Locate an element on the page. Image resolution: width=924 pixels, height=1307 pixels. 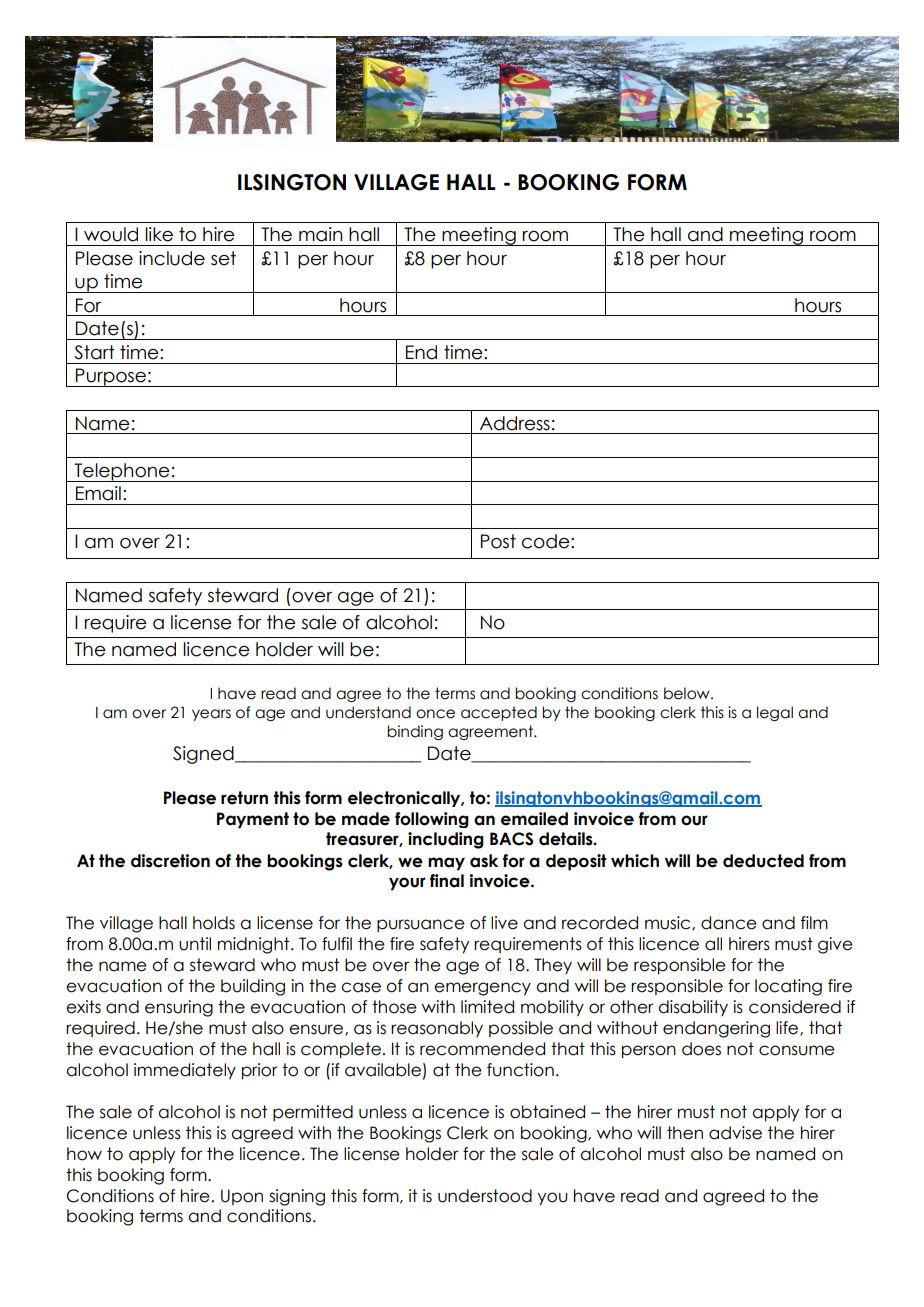
once is located at coordinates (435, 714).
